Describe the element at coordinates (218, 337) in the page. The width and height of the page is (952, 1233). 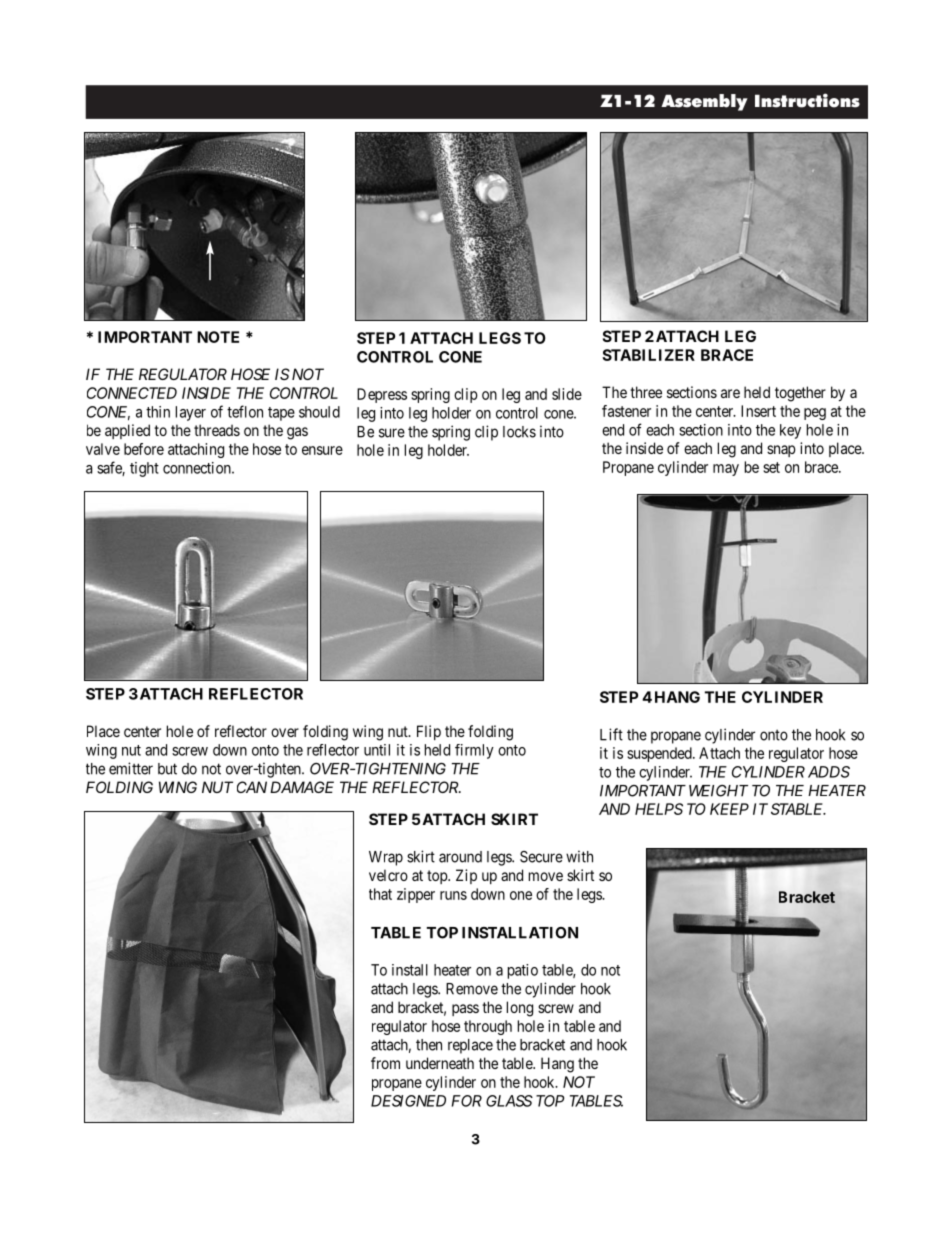
I see `NOTE` at that location.
